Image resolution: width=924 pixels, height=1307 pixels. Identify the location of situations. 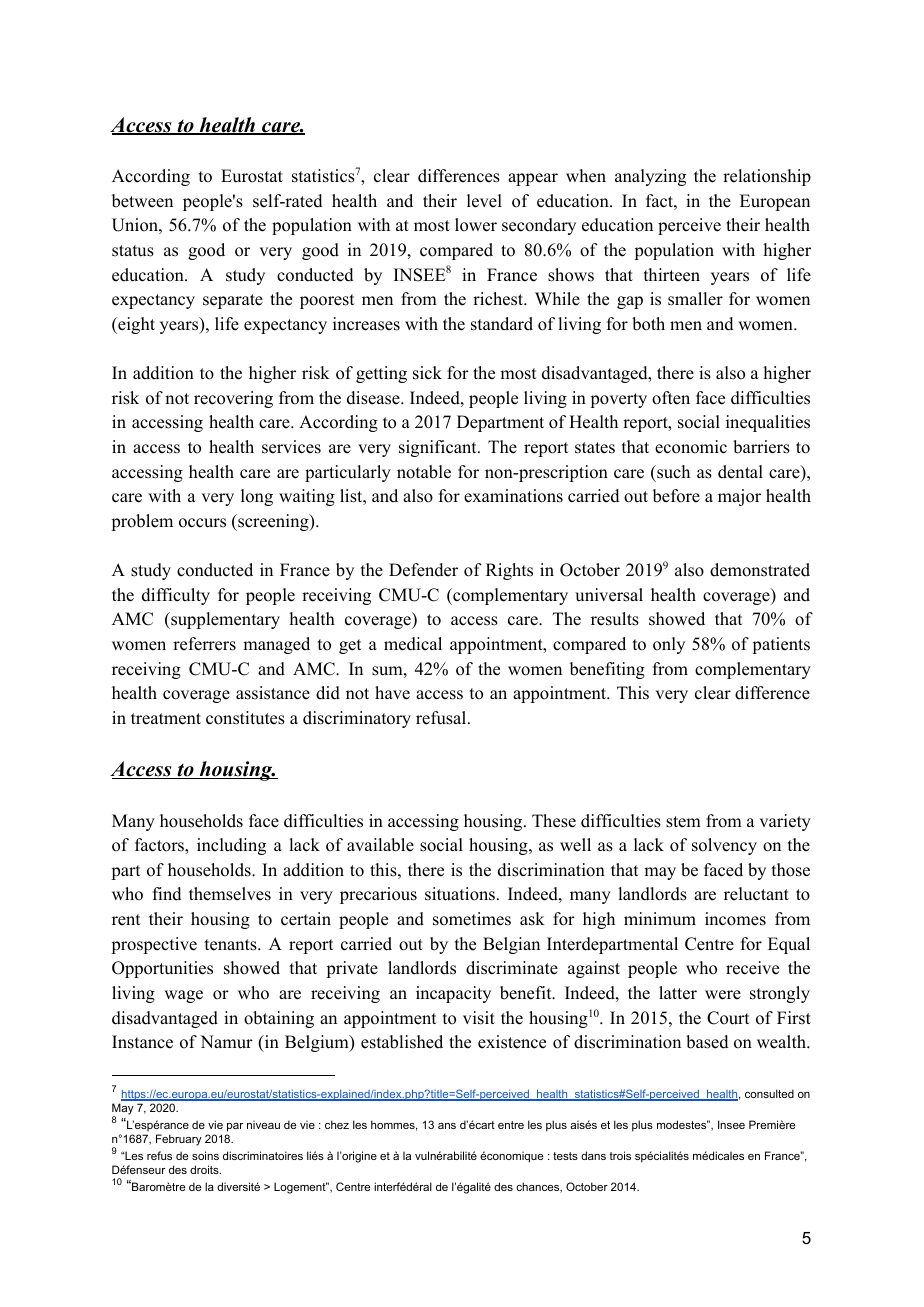
(460, 894).
